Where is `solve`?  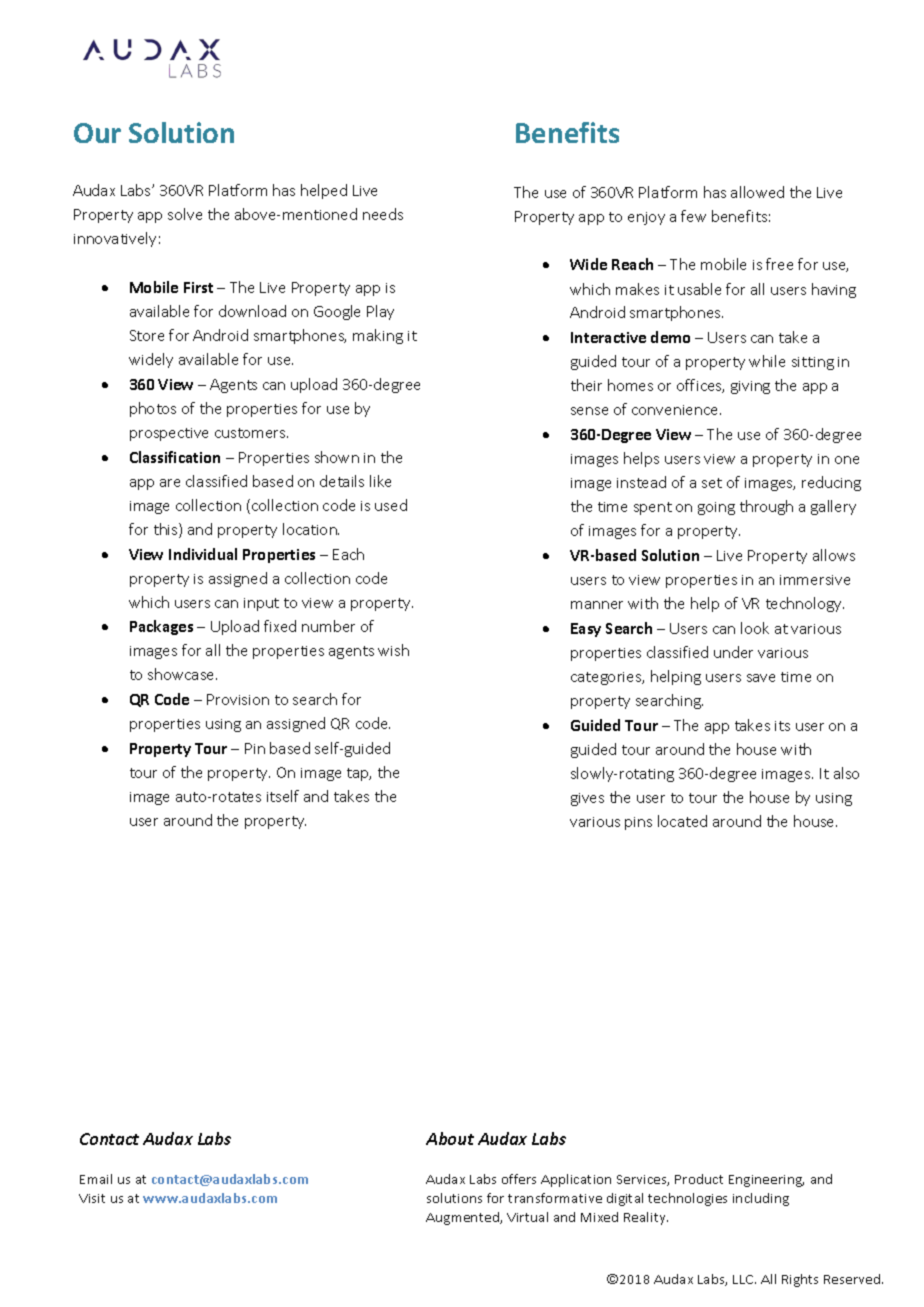
solve is located at coordinates (185, 214).
